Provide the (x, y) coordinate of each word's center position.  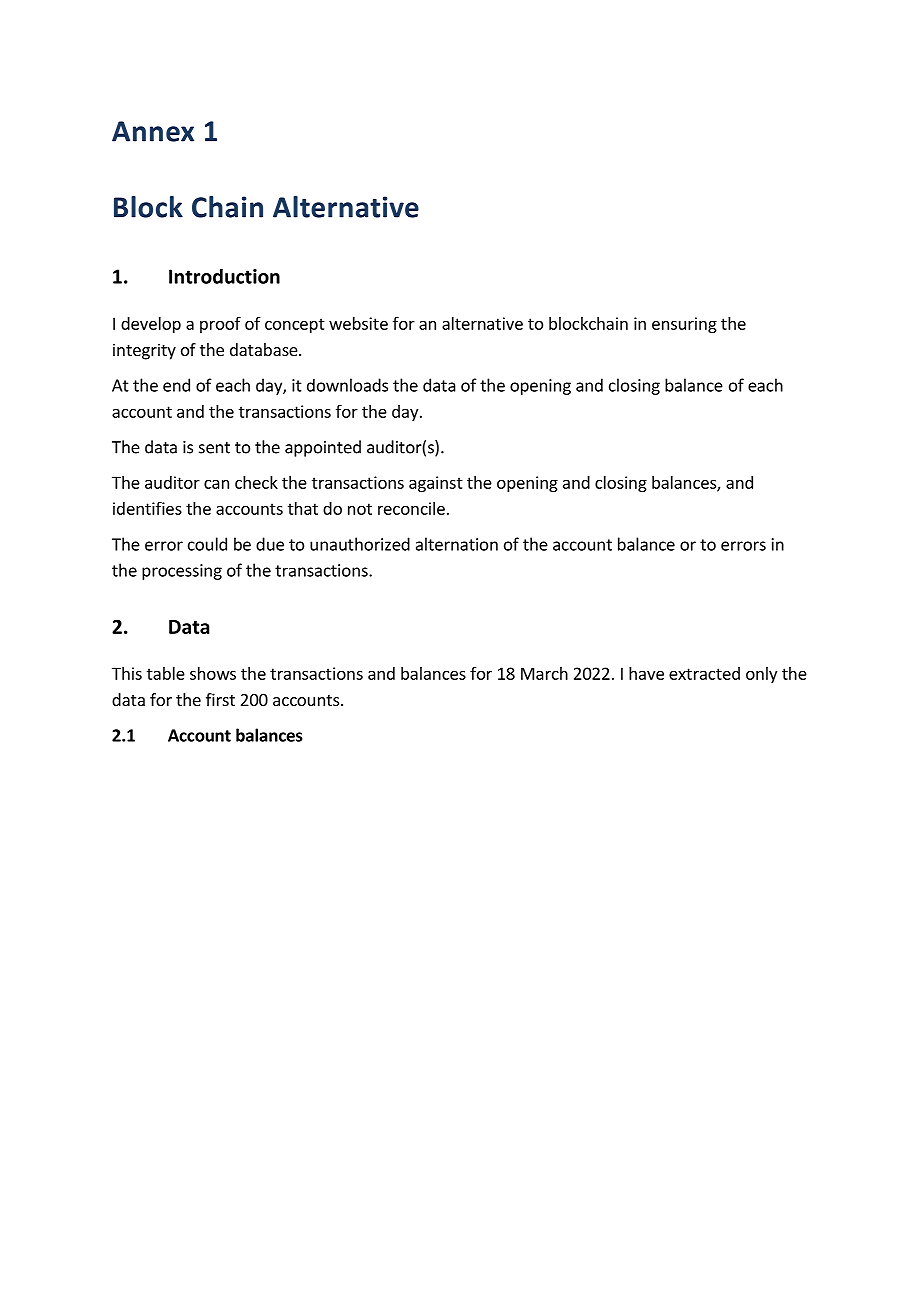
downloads (347, 385)
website (358, 323)
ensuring (684, 325)
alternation (457, 544)
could (207, 544)
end (176, 385)
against (436, 484)
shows (213, 673)
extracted (704, 673)
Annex (153, 131)
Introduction (224, 276)
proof (220, 325)
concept (295, 325)
